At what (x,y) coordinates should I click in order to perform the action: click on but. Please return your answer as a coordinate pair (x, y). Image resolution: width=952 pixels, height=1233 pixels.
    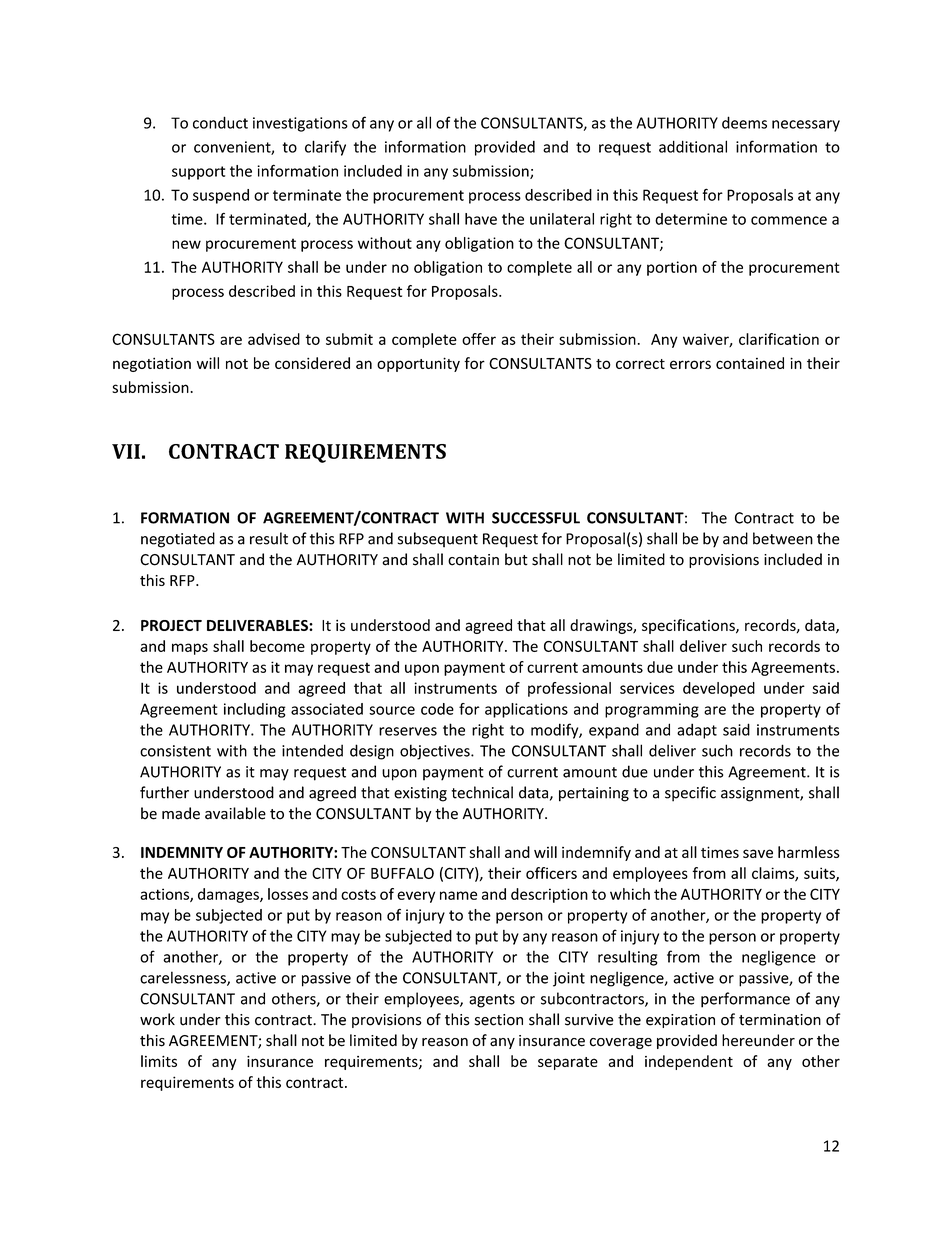
    Looking at the image, I should click on (516, 559).
